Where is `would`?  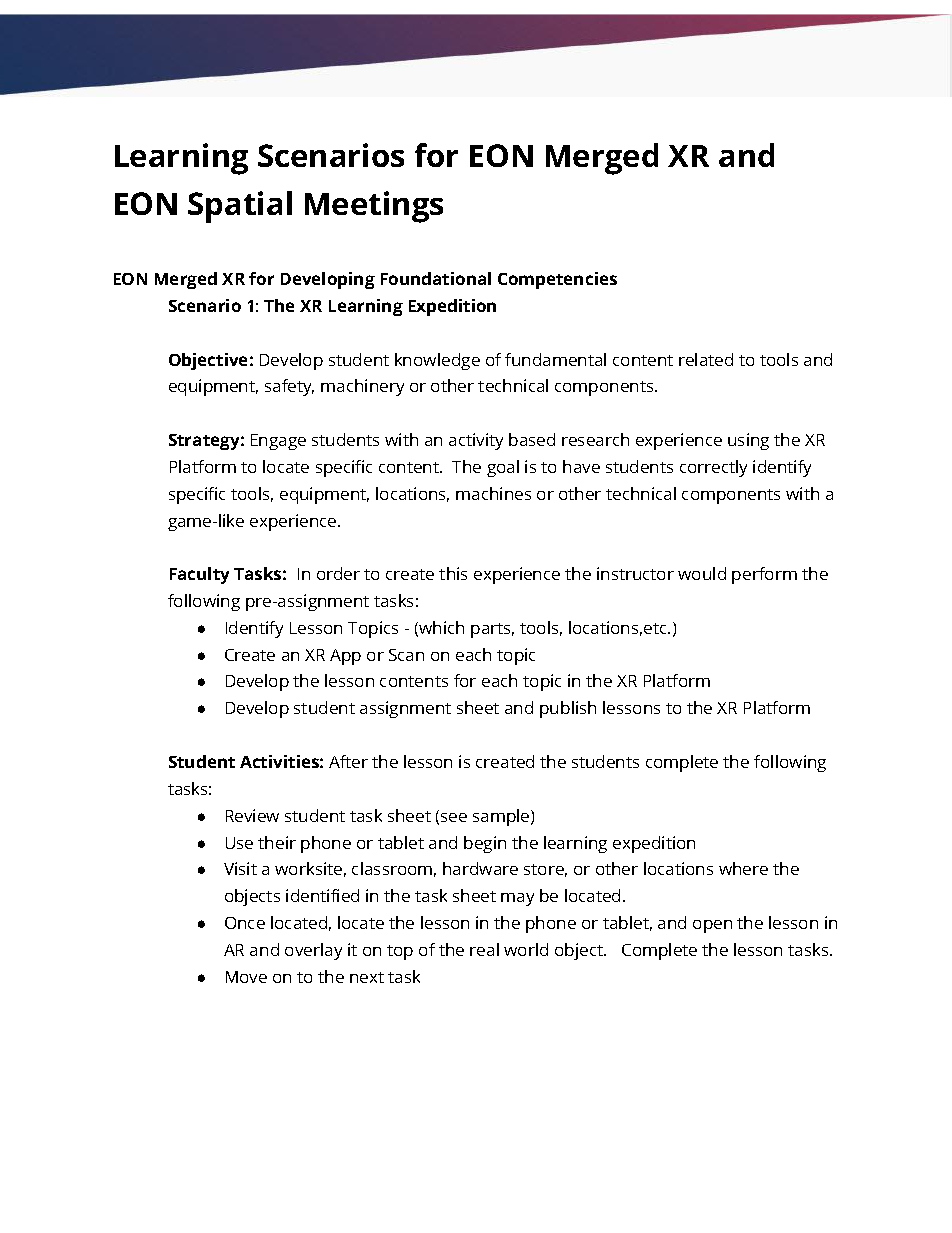
would is located at coordinates (702, 573).
